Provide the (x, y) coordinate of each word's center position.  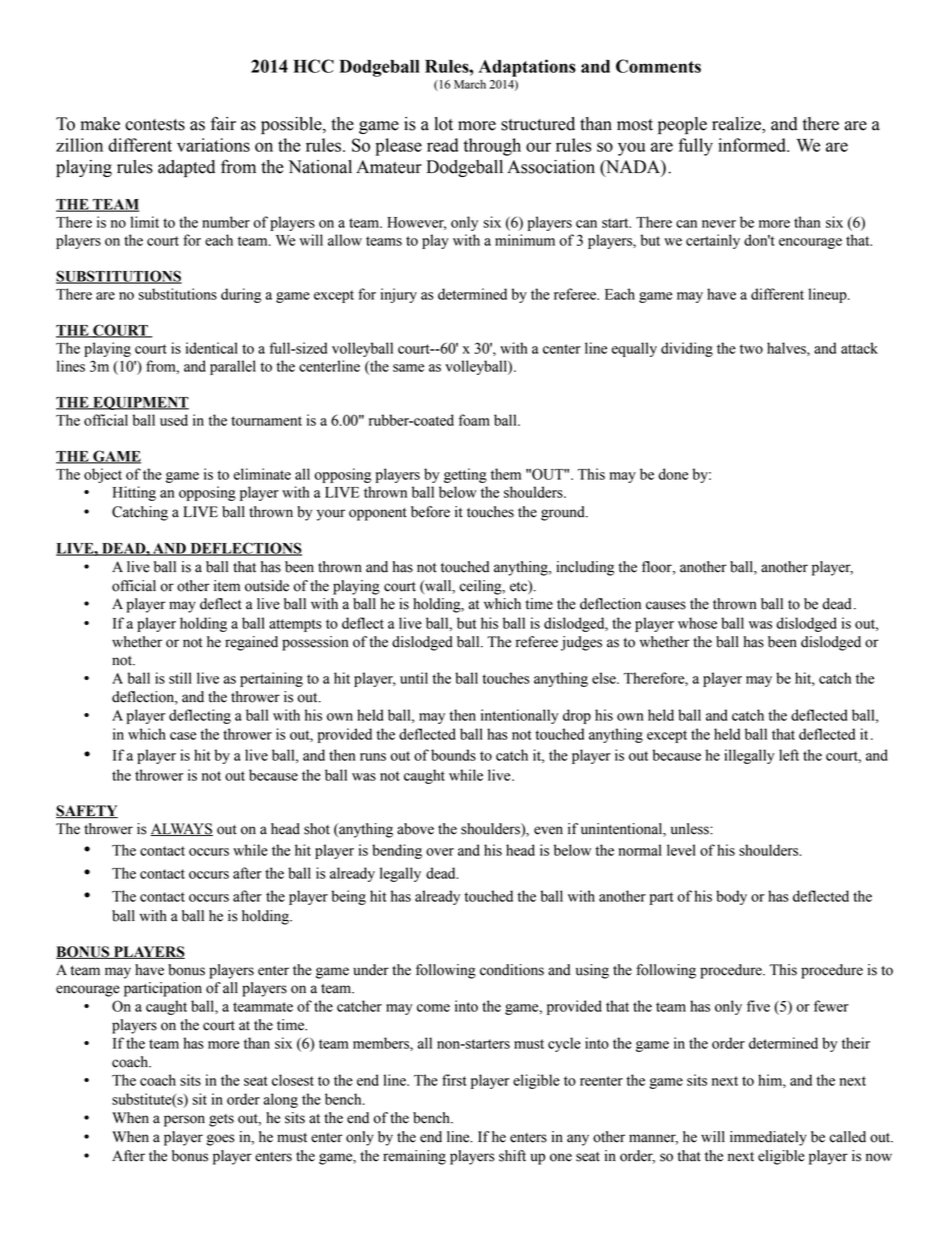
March (470, 84)
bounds (453, 755)
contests (155, 125)
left (789, 755)
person (184, 1121)
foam (474, 420)
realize (737, 125)
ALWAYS (181, 829)
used (174, 420)
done (673, 474)
